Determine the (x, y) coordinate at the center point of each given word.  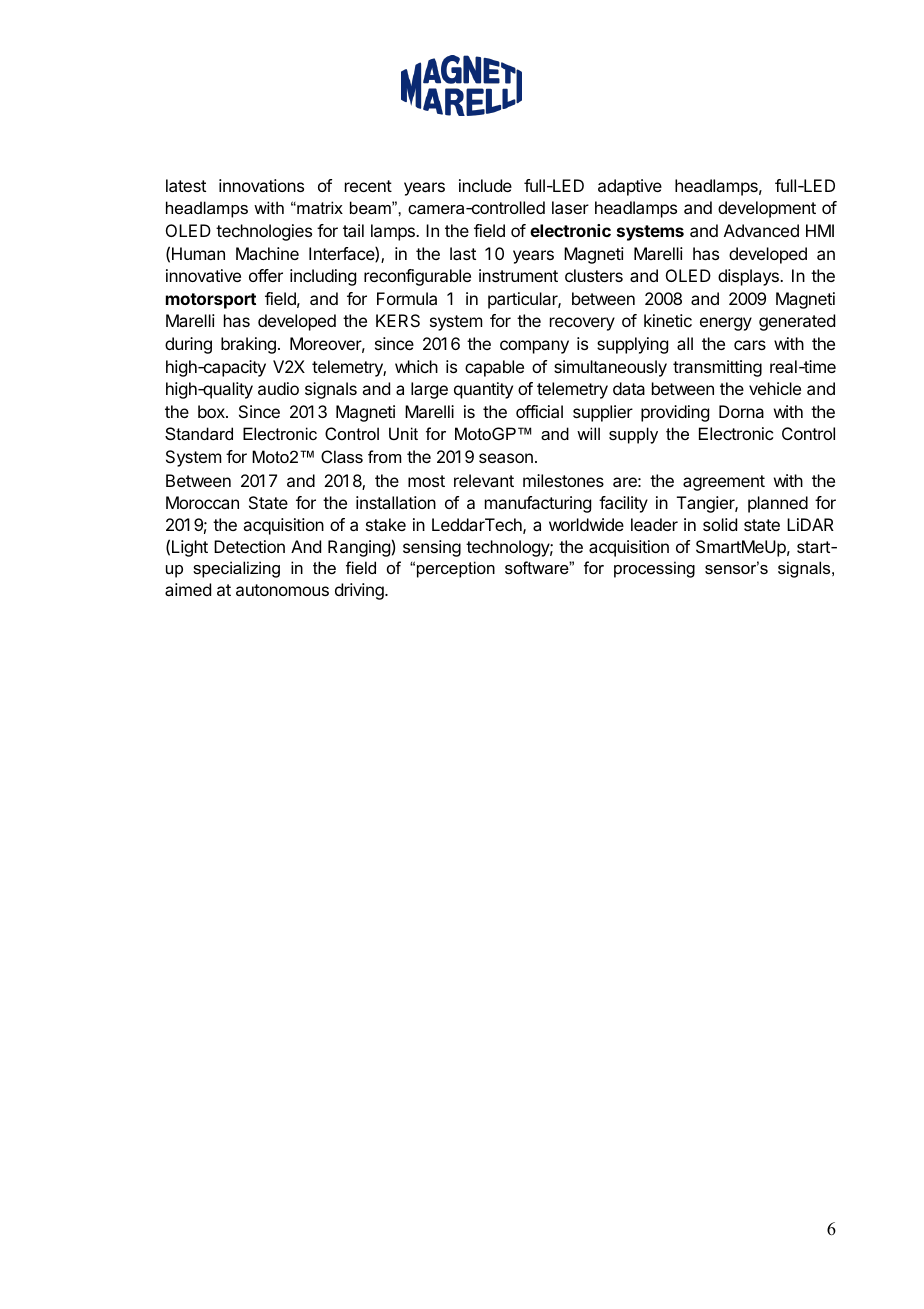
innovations (261, 185)
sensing (432, 548)
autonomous (282, 590)
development (767, 209)
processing (654, 569)
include (485, 185)
